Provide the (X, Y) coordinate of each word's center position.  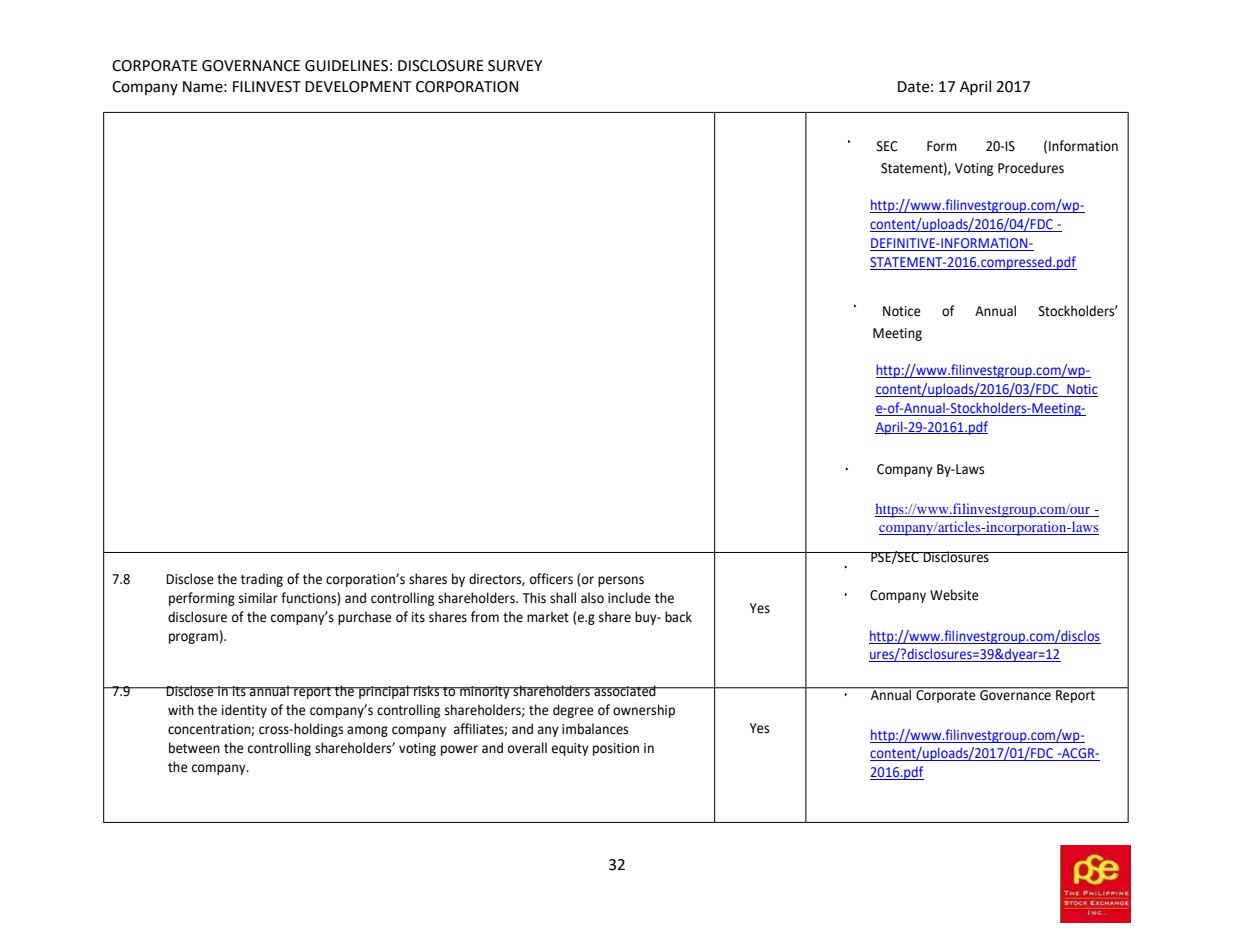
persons (621, 581)
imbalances (595, 729)
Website (954, 595)
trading (262, 580)
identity (244, 711)
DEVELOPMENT (358, 87)
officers (551, 579)
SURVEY (515, 66)
